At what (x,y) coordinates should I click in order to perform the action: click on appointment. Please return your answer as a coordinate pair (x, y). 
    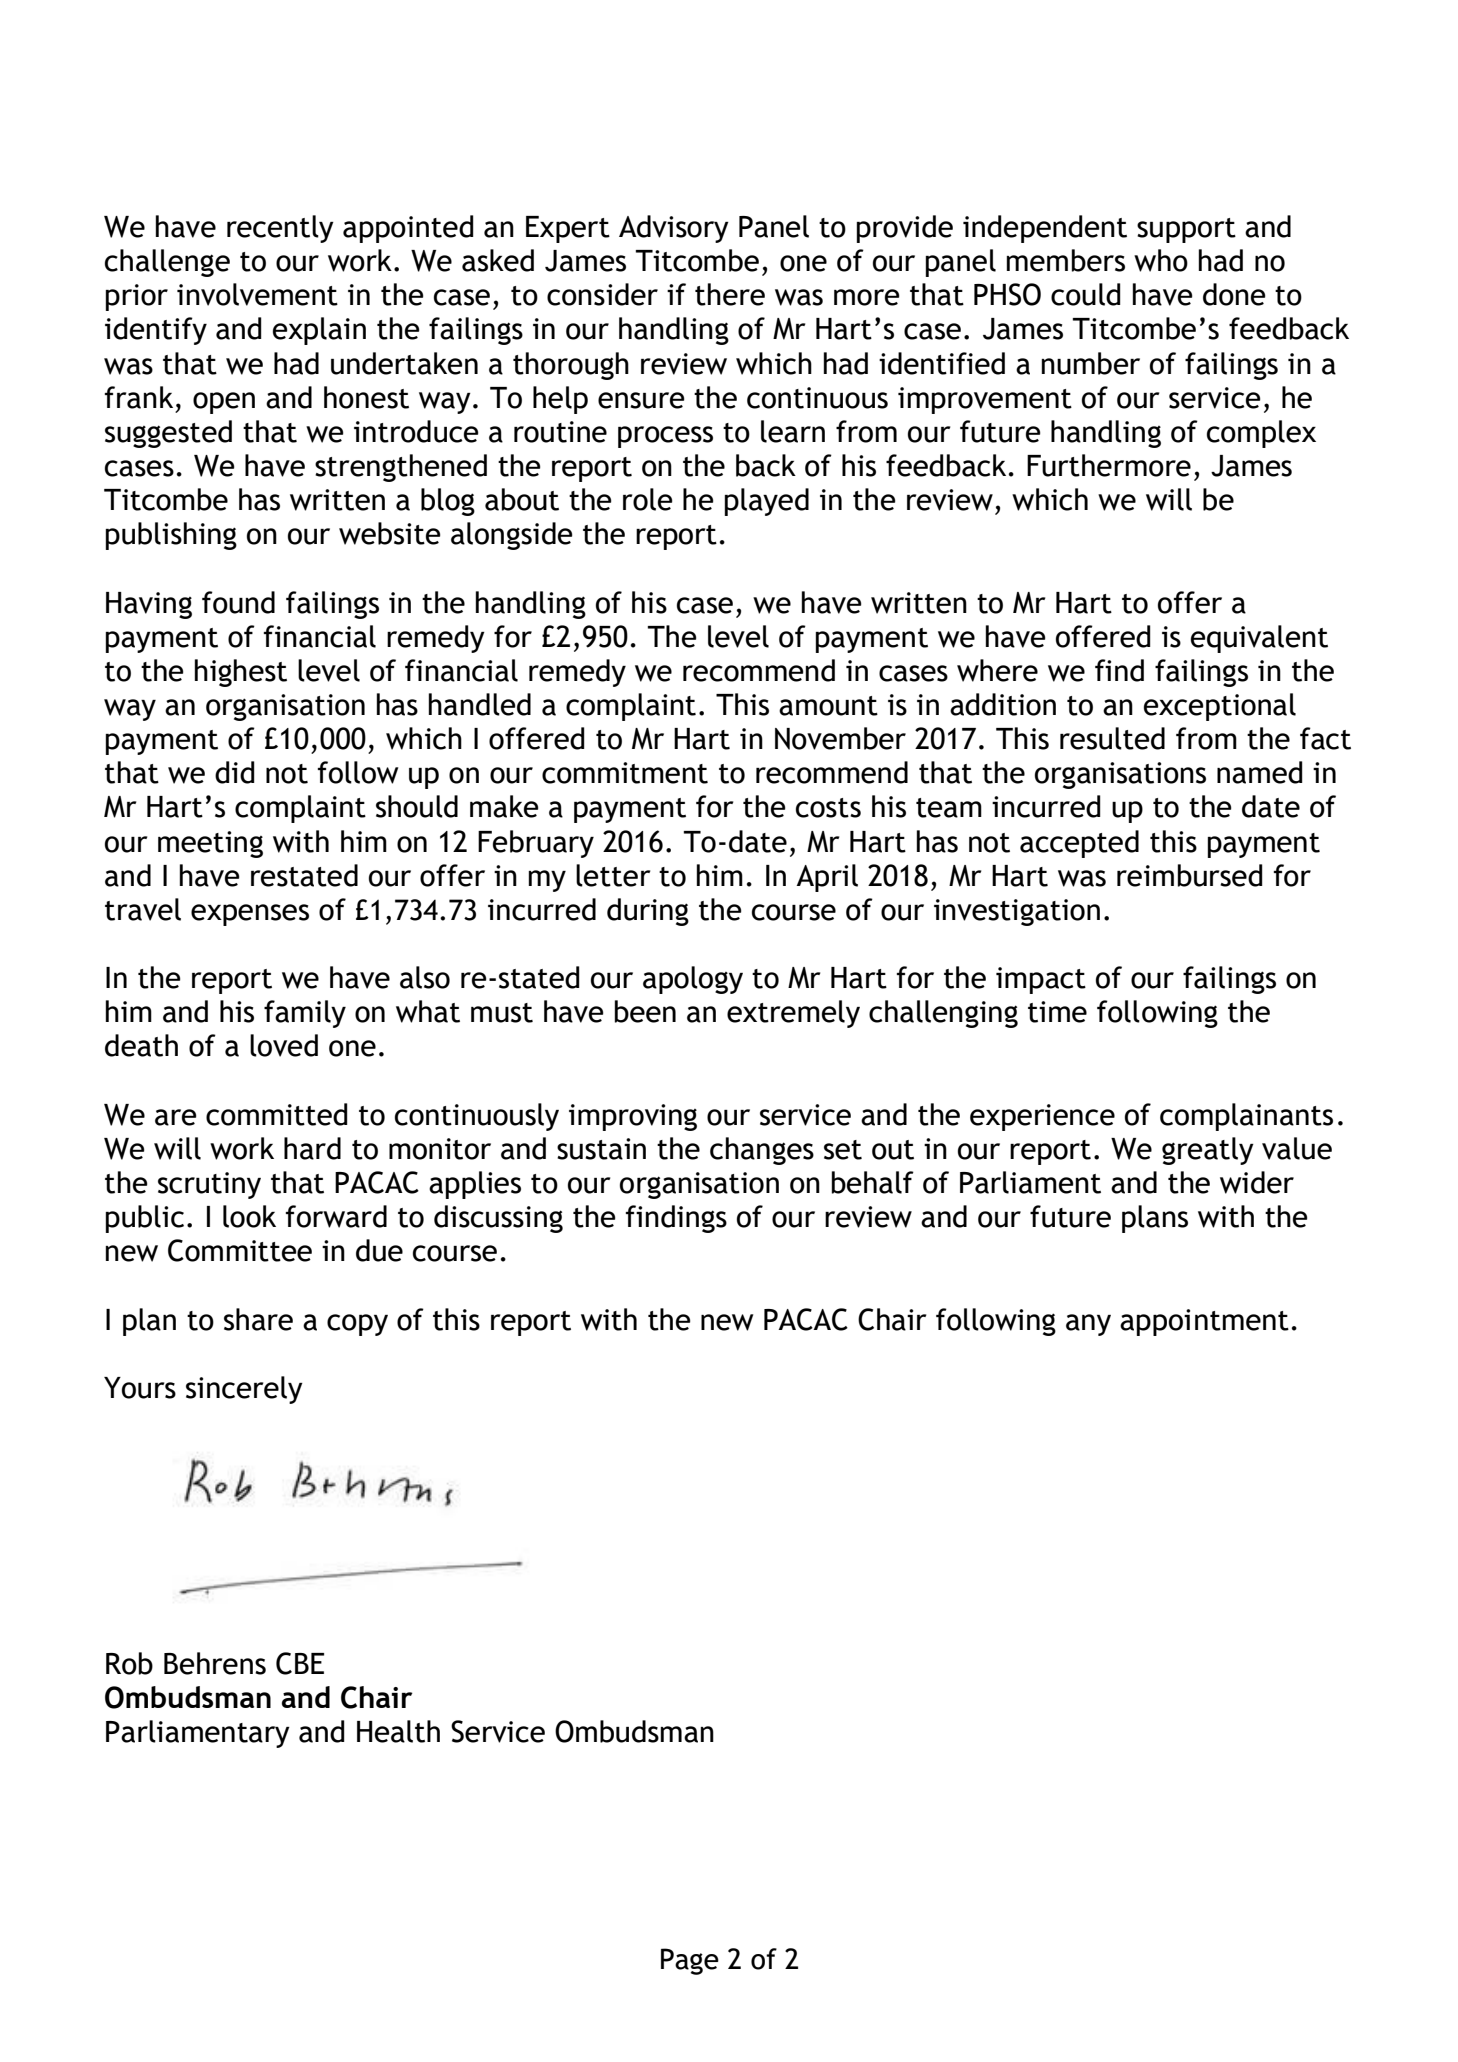
    Looking at the image, I should click on (1204, 1322).
